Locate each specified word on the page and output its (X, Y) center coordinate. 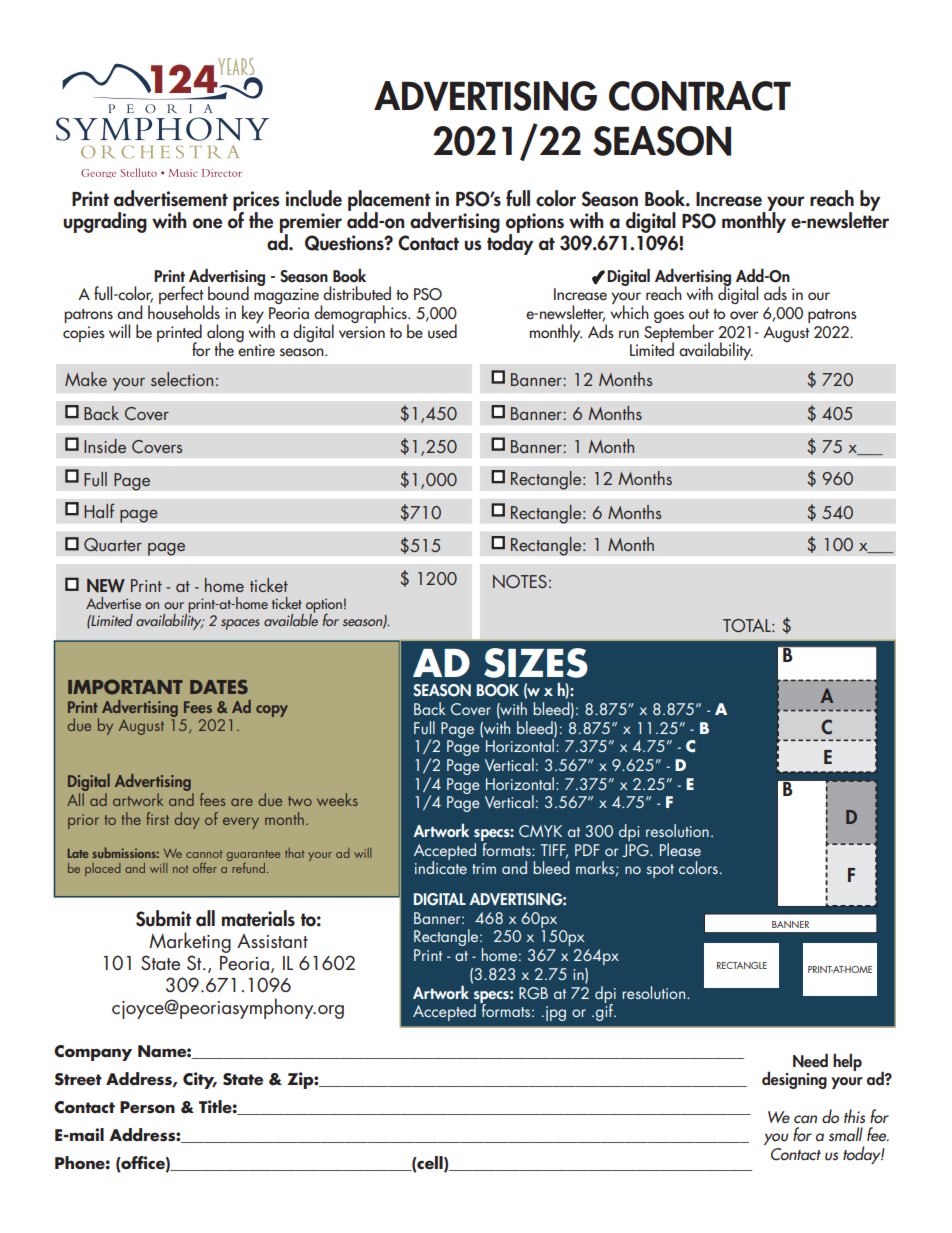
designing (794, 1080)
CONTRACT (700, 96)
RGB (533, 993)
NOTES (520, 581)
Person (147, 1107)
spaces (240, 624)
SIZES (536, 663)
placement (389, 201)
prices (256, 202)
